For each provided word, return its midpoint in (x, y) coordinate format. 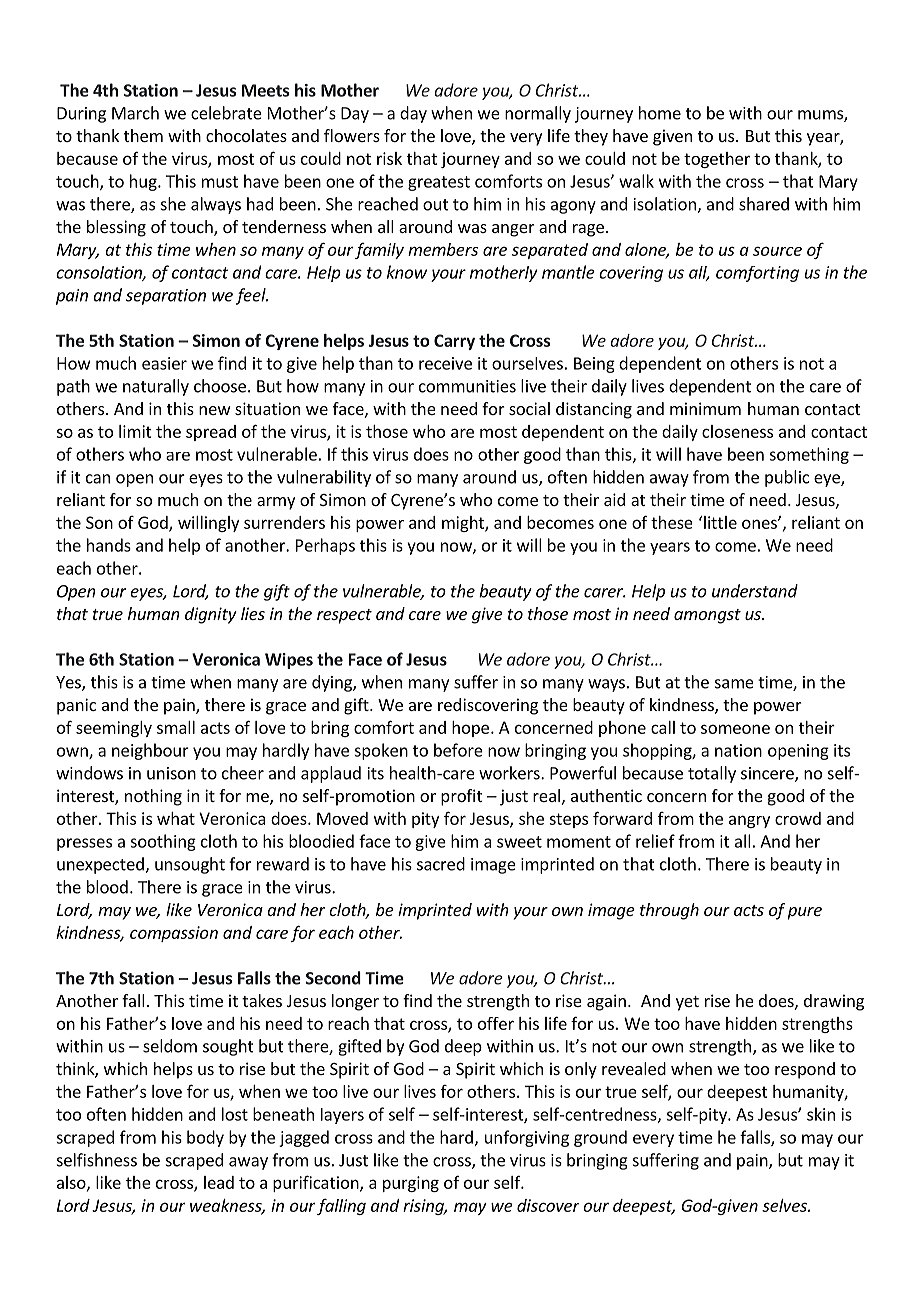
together (717, 160)
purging (411, 1184)
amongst (707, 616)
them (143, 135)
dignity (211, 615)
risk (389, 158)
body (205, 1138)
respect (344, 616)
